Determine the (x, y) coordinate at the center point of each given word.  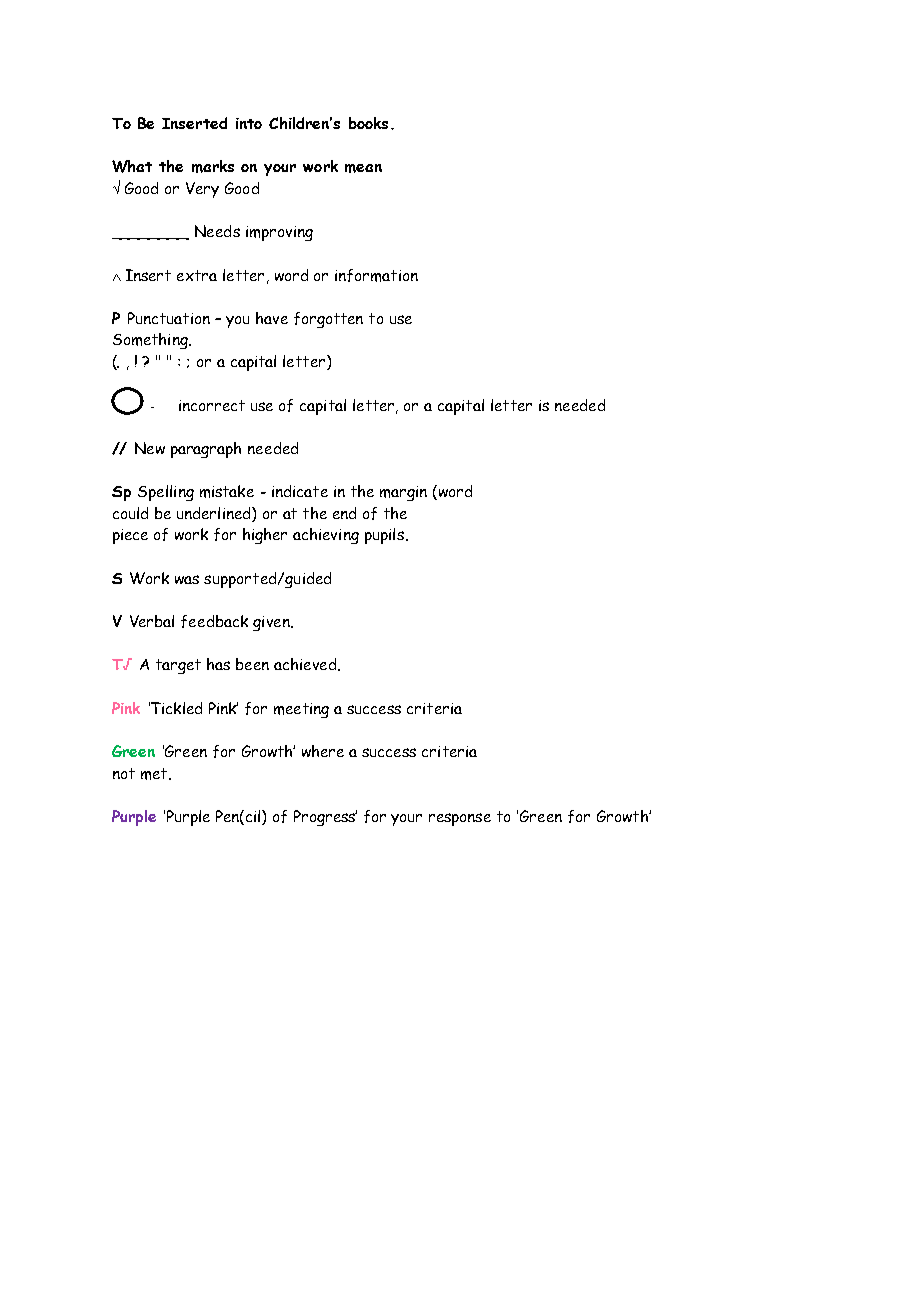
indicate (300, 491)
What (132, 166)
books (368, 123)
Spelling (166, 493)
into (249, 123)
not (124, 773)
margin (403, 493)
